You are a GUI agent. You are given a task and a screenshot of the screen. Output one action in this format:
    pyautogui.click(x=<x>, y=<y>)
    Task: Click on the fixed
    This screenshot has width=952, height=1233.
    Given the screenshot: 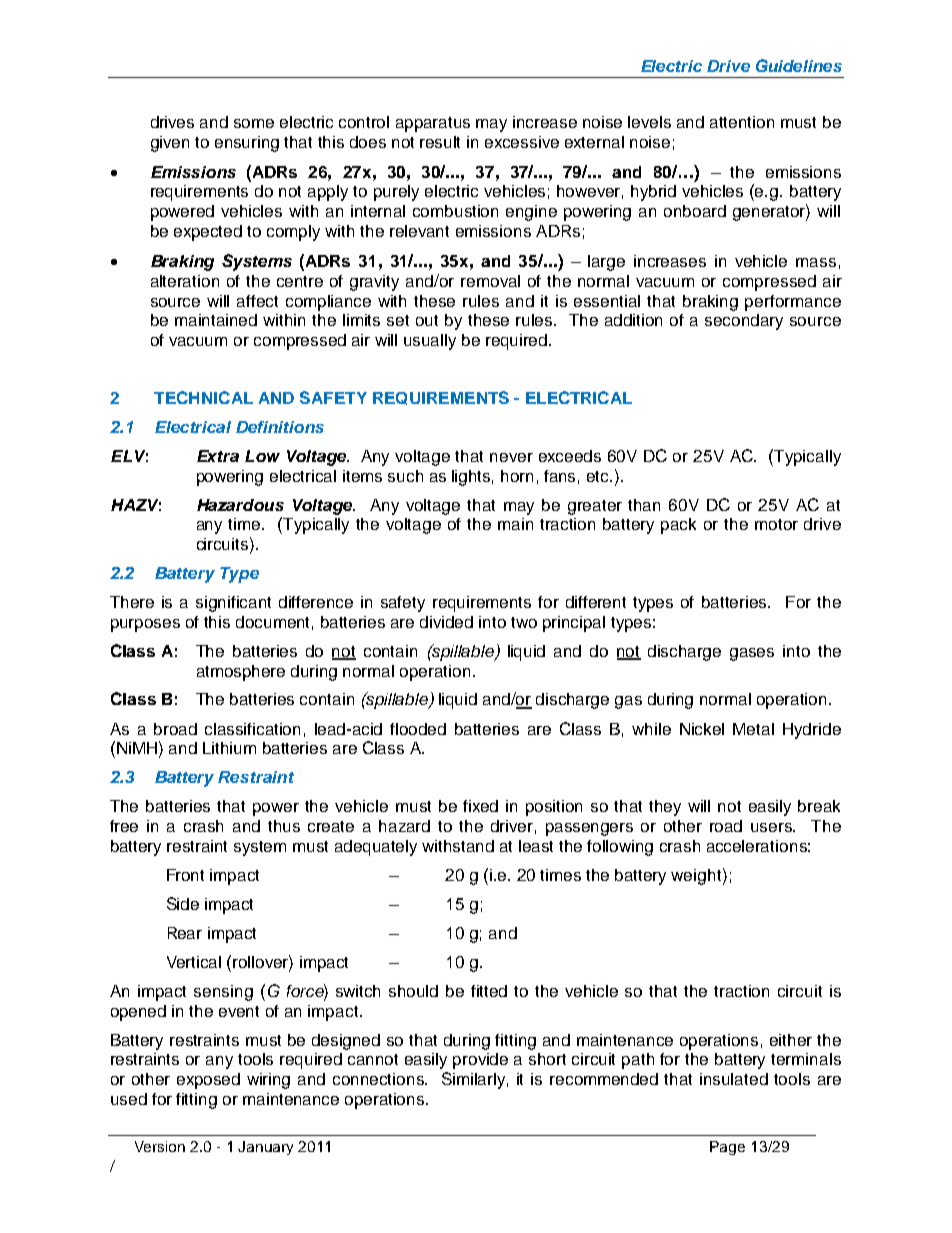 What is the action you would take?
    pyautogui.click(x=480, y=806)
